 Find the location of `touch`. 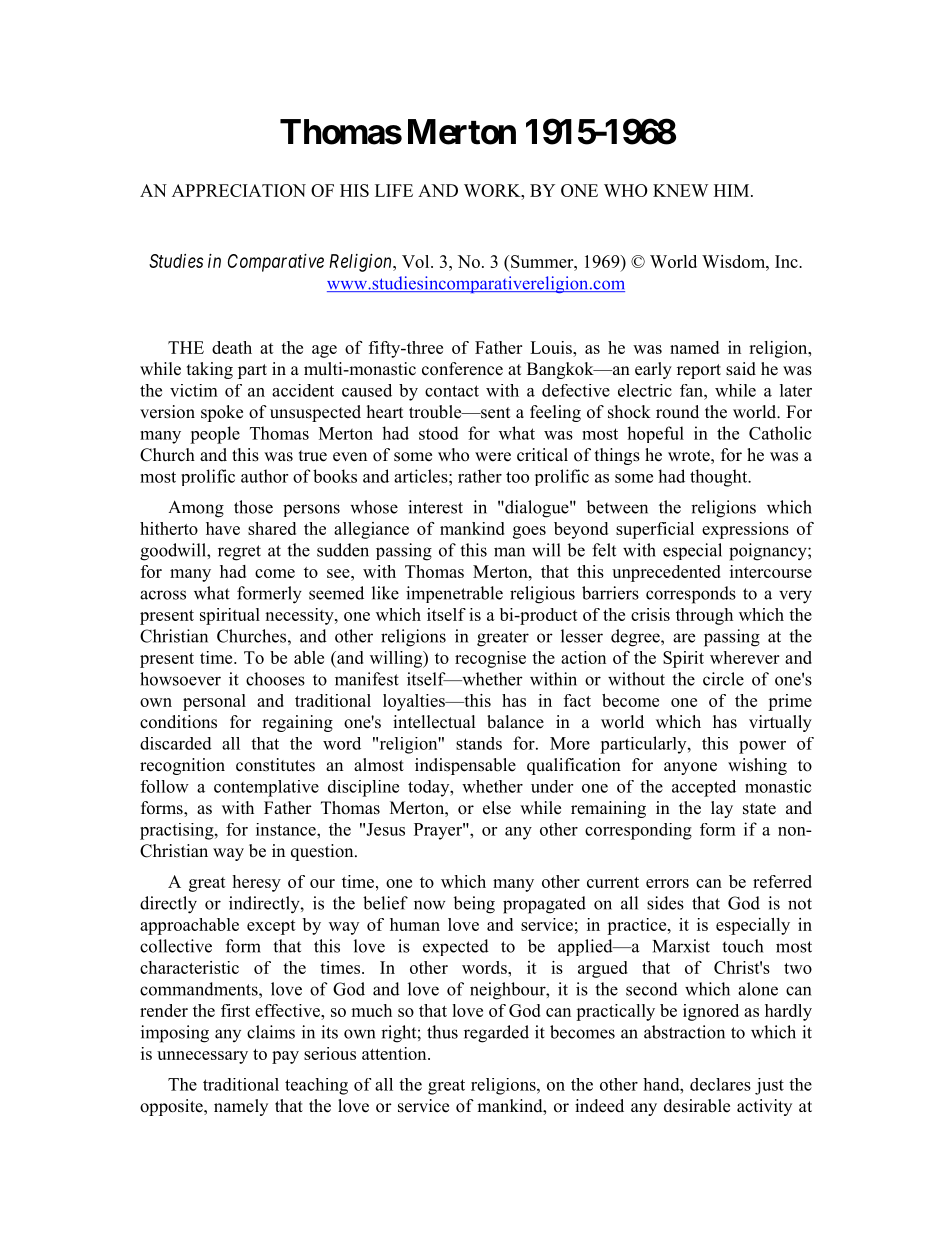

touch is located at coordinates (742, 946).
